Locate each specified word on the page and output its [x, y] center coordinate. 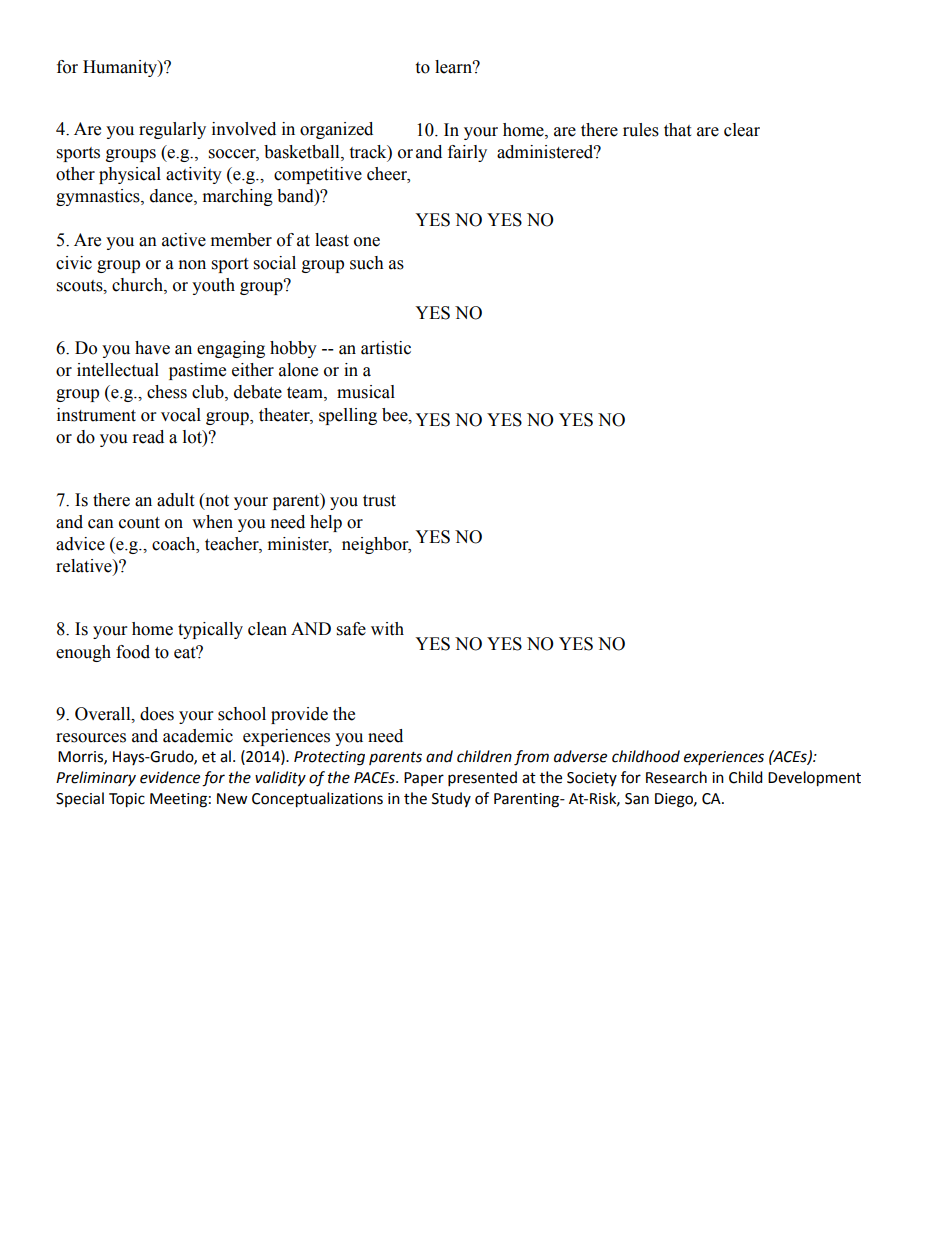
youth [213, 286]
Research [676, 777]
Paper [424, 779]
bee [396, 415]
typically [210, 630]
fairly [467, 153]
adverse [580, 756]
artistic [386, 348]
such [367, 263]
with [387, 629]
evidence [170, 777]
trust [379, 501]
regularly [172, 130]
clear [742, 130]
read [148, 437]
